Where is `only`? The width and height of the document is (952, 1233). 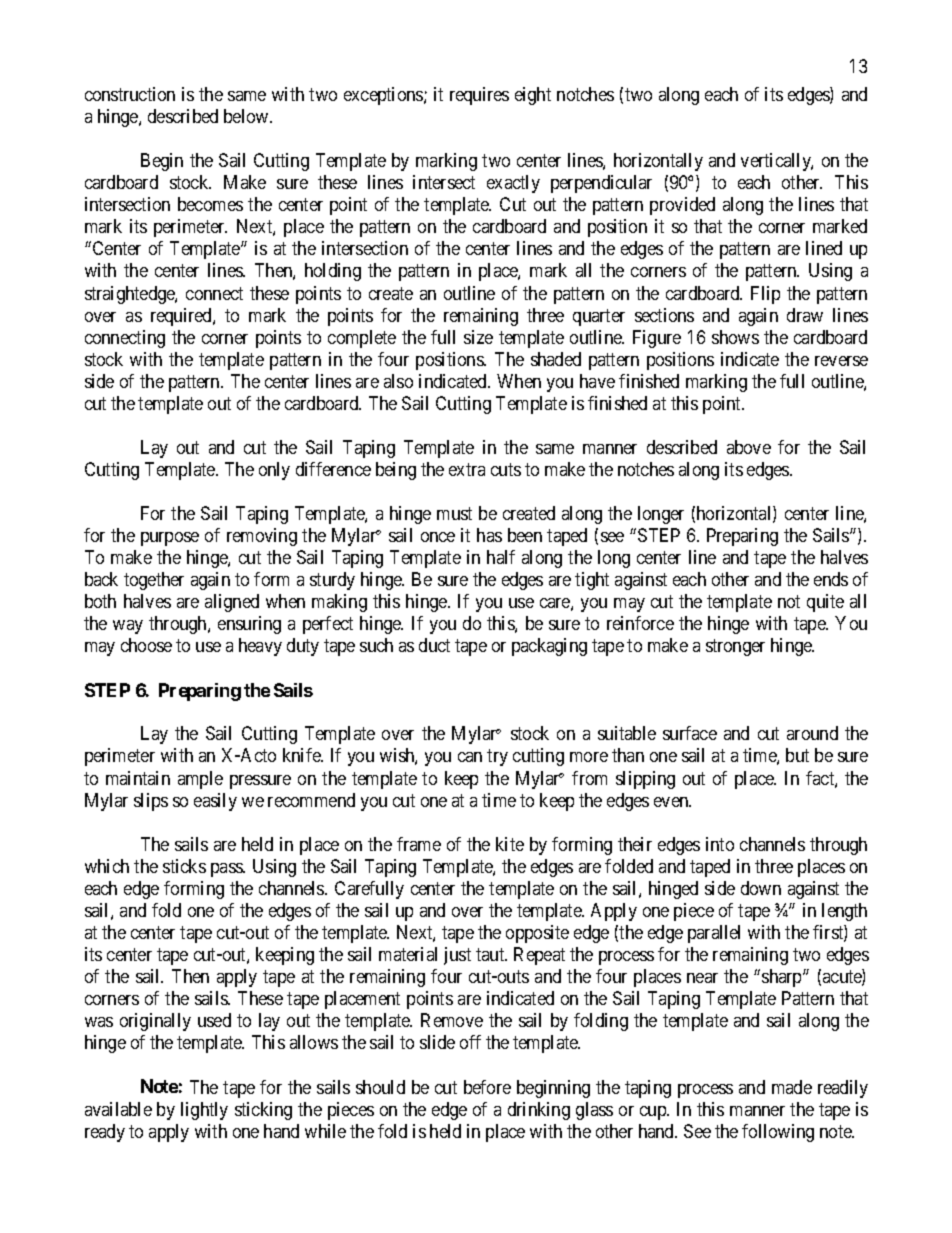
only is located at coordinates (274, 471).
